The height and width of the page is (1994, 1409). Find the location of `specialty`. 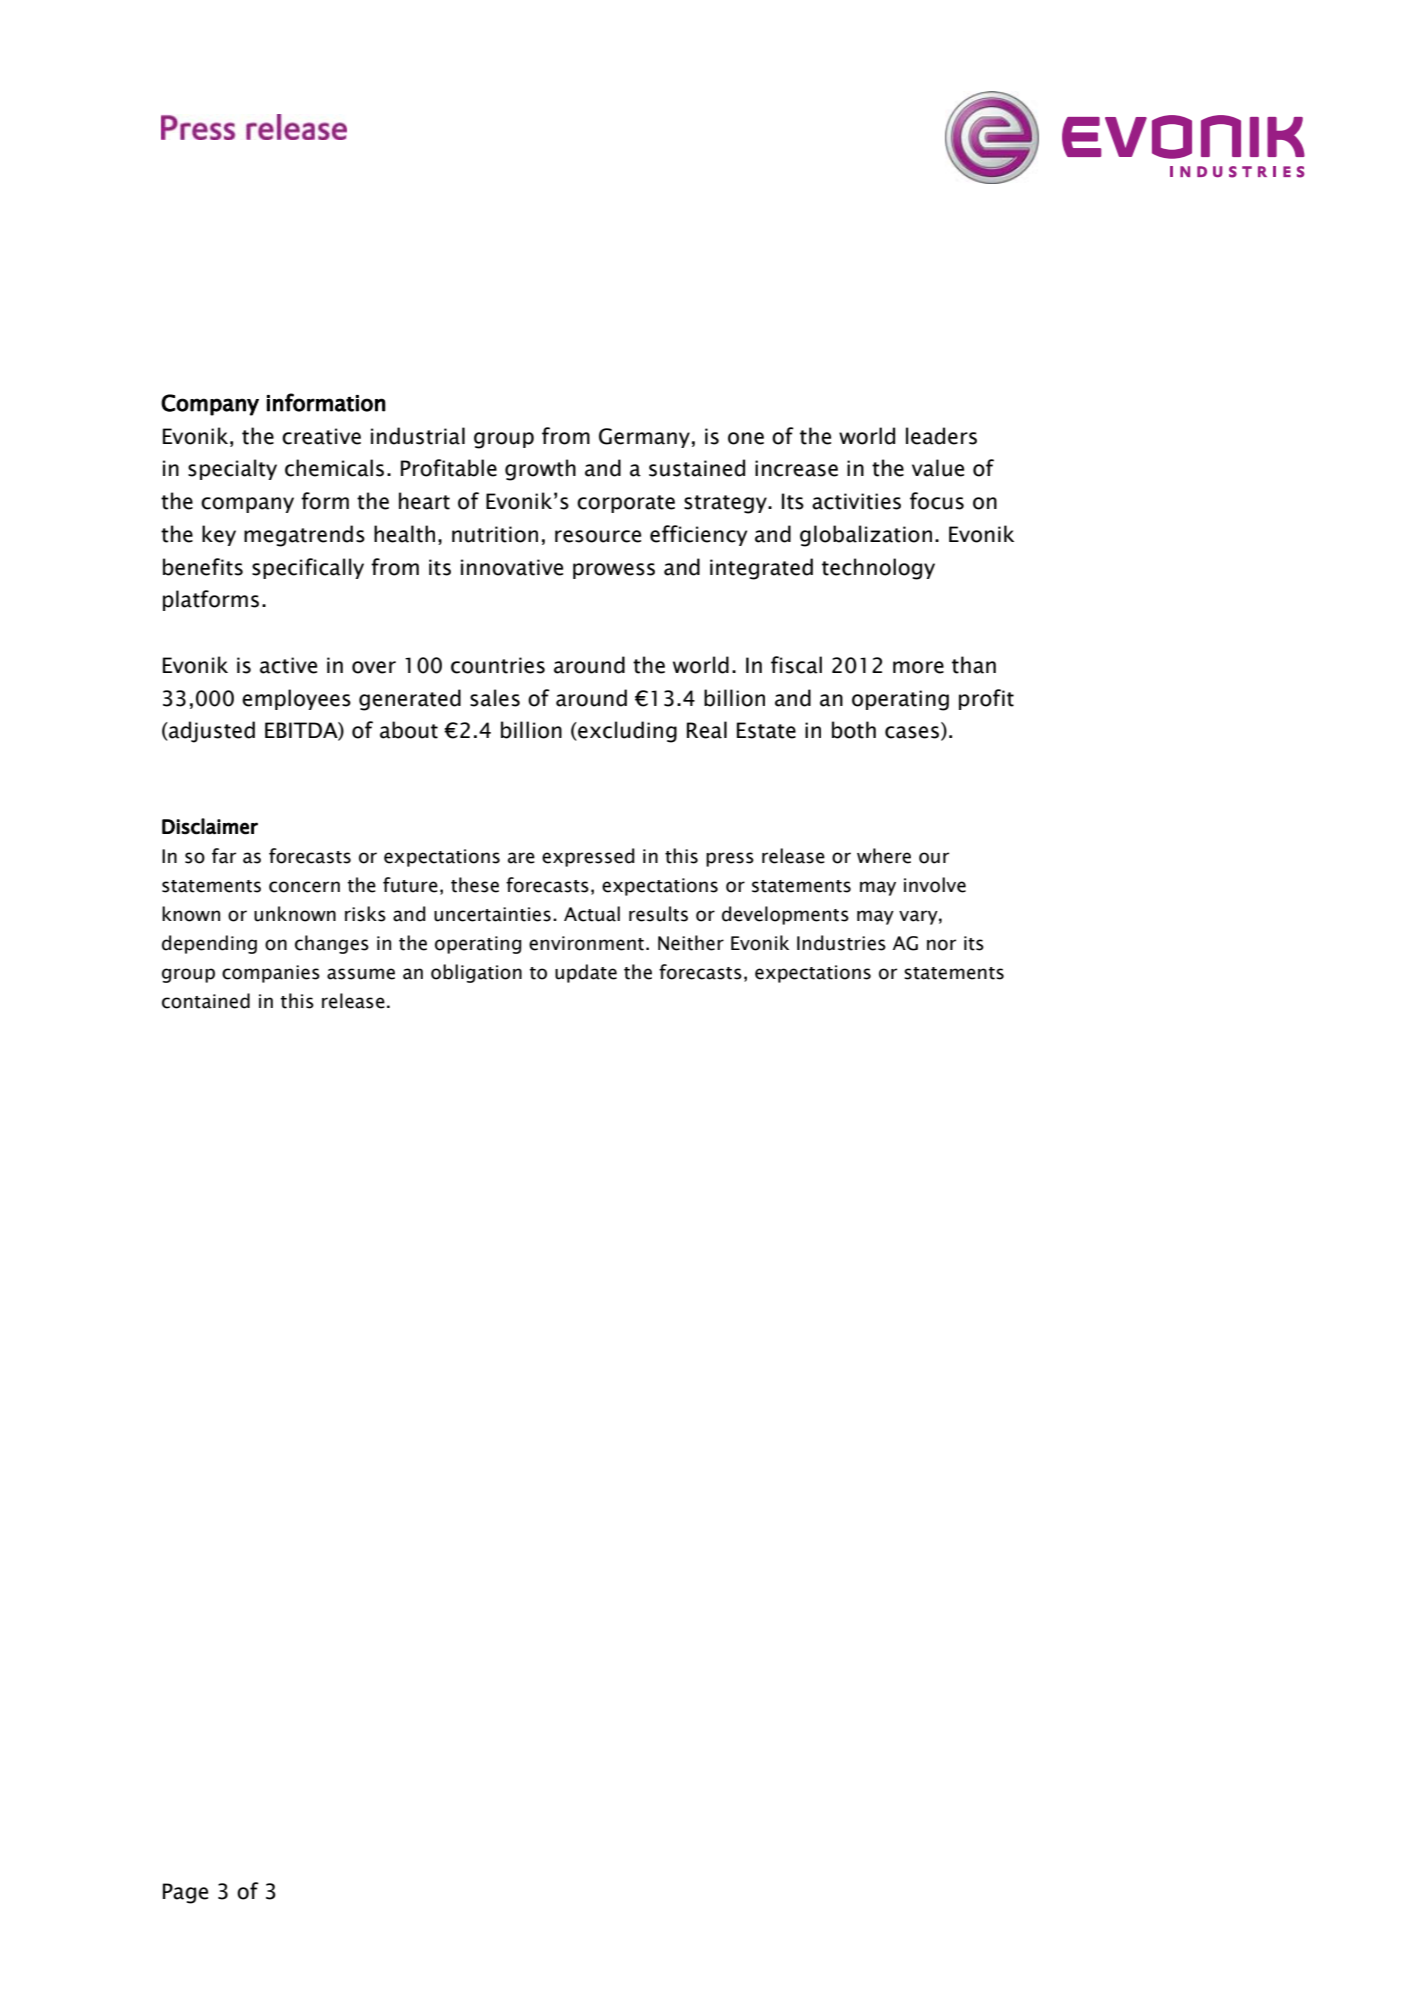

specialty is located at coordinates (232, 469).
